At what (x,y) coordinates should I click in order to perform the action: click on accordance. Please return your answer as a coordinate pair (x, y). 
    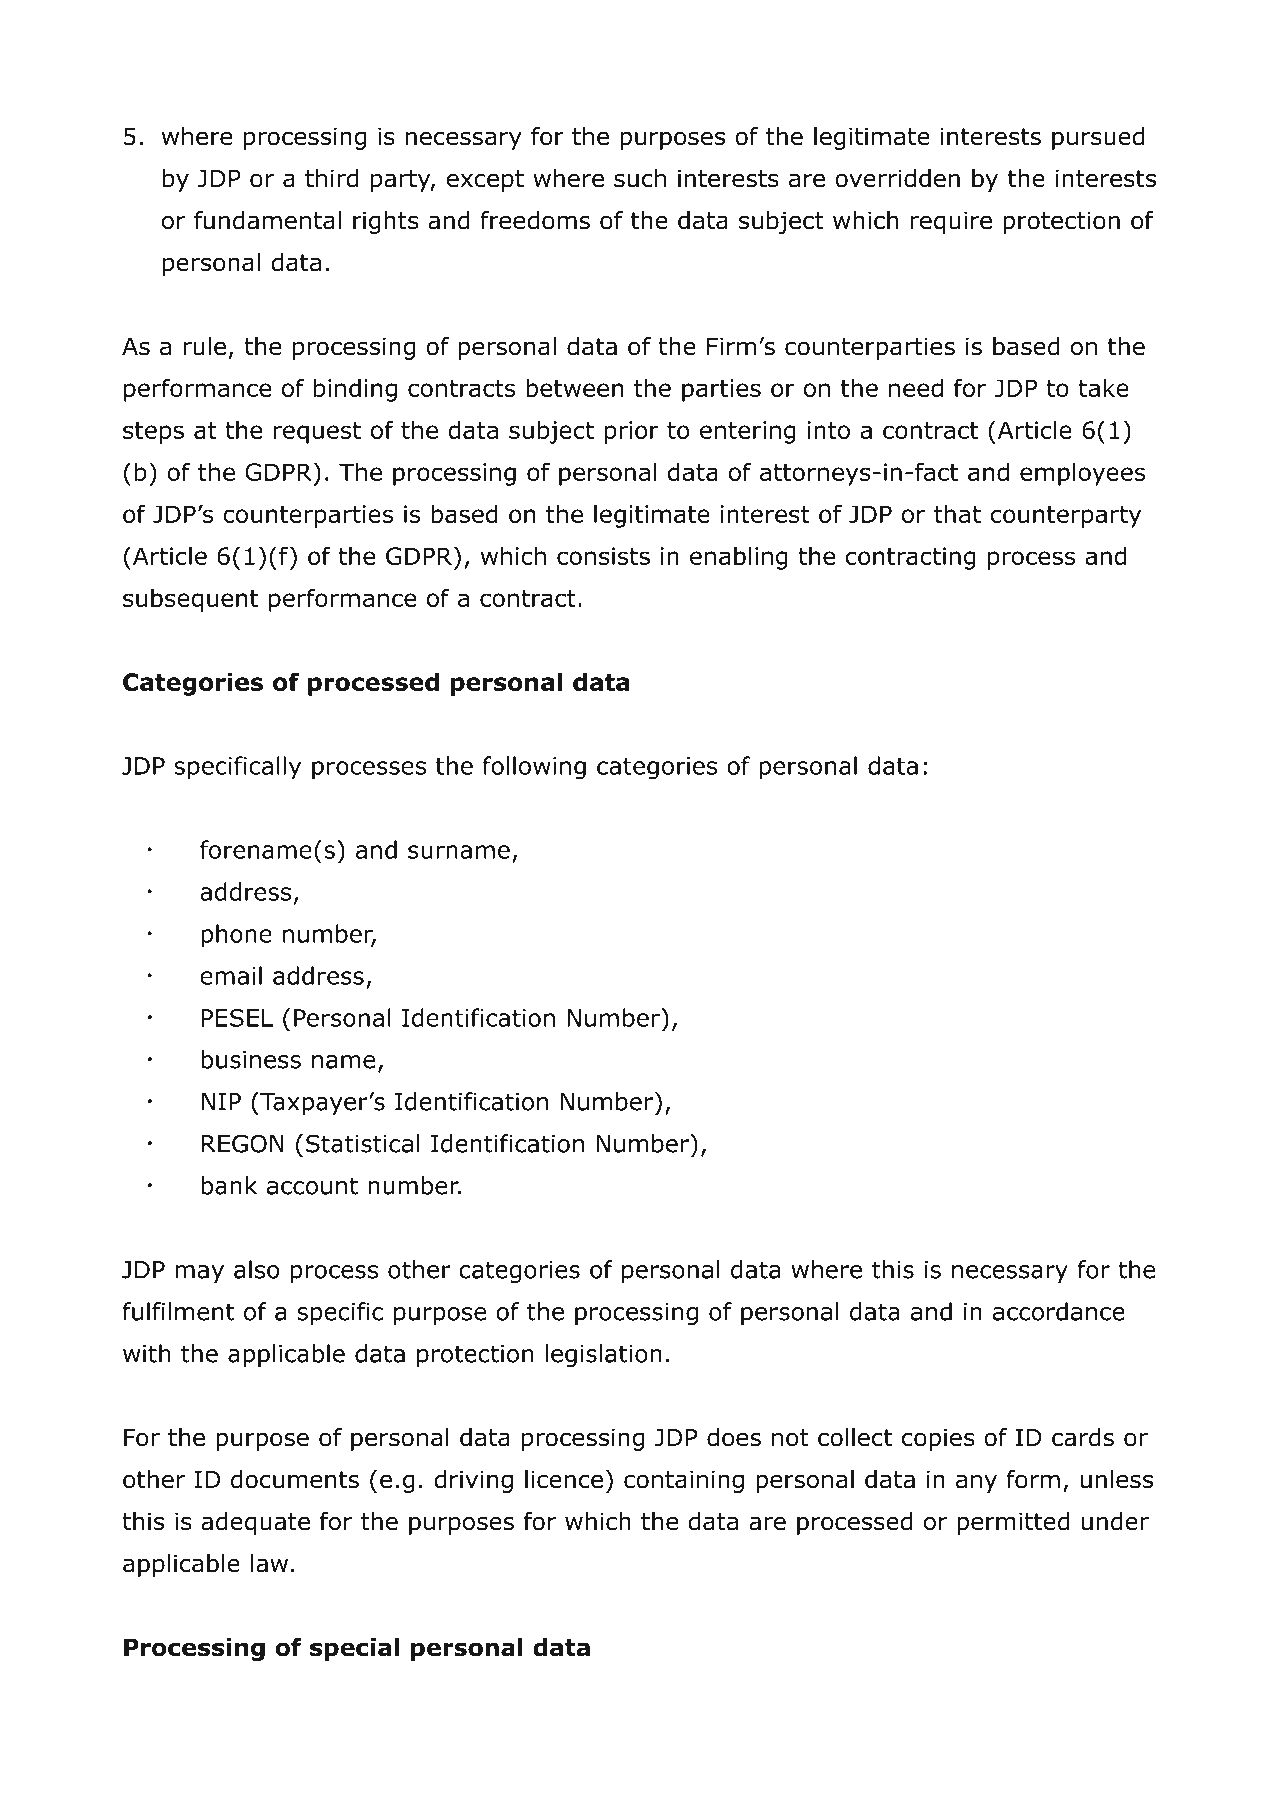
    Looking at the image, I should click on (1059, 1311).
